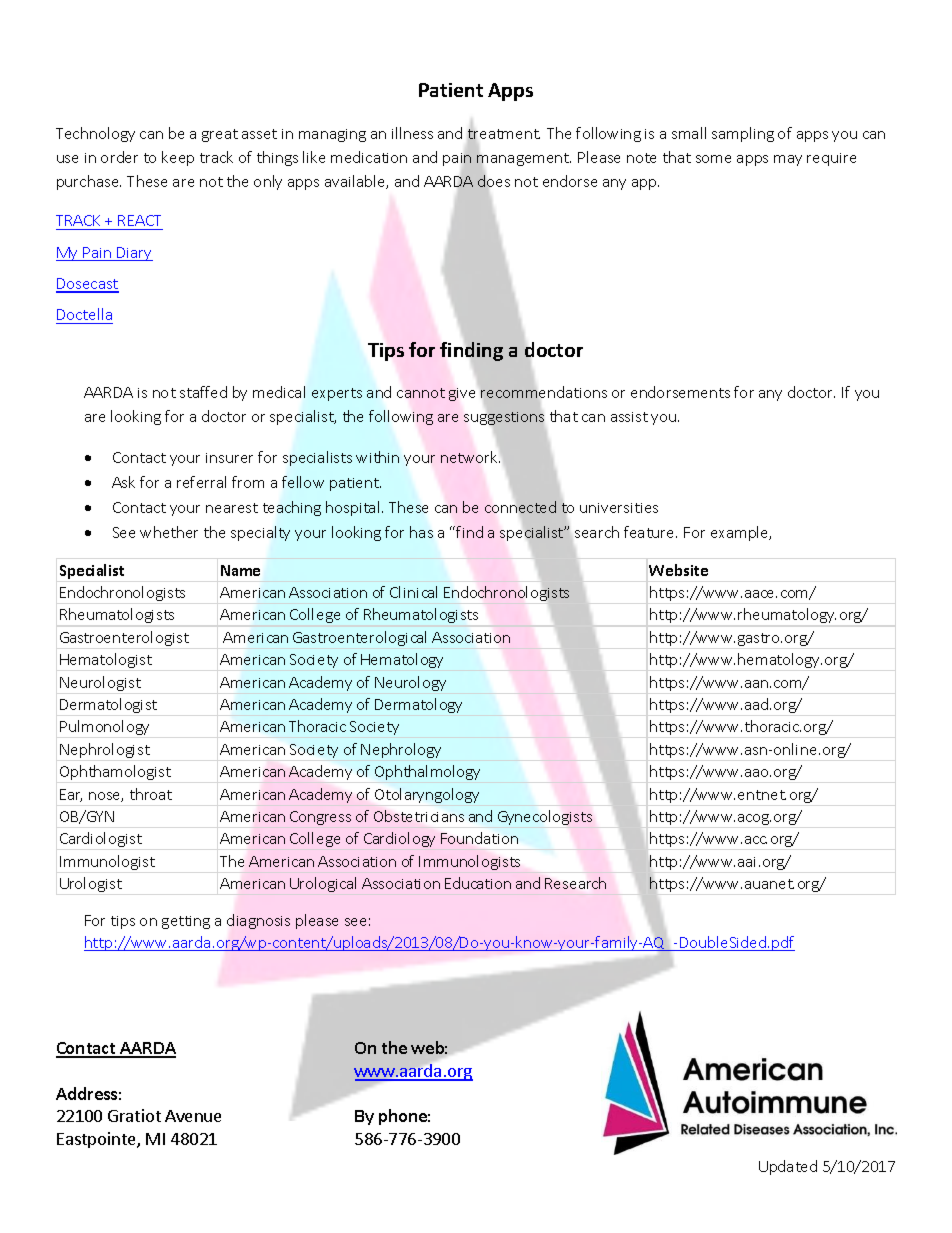  I want to click on Website, so click(678, 570).
